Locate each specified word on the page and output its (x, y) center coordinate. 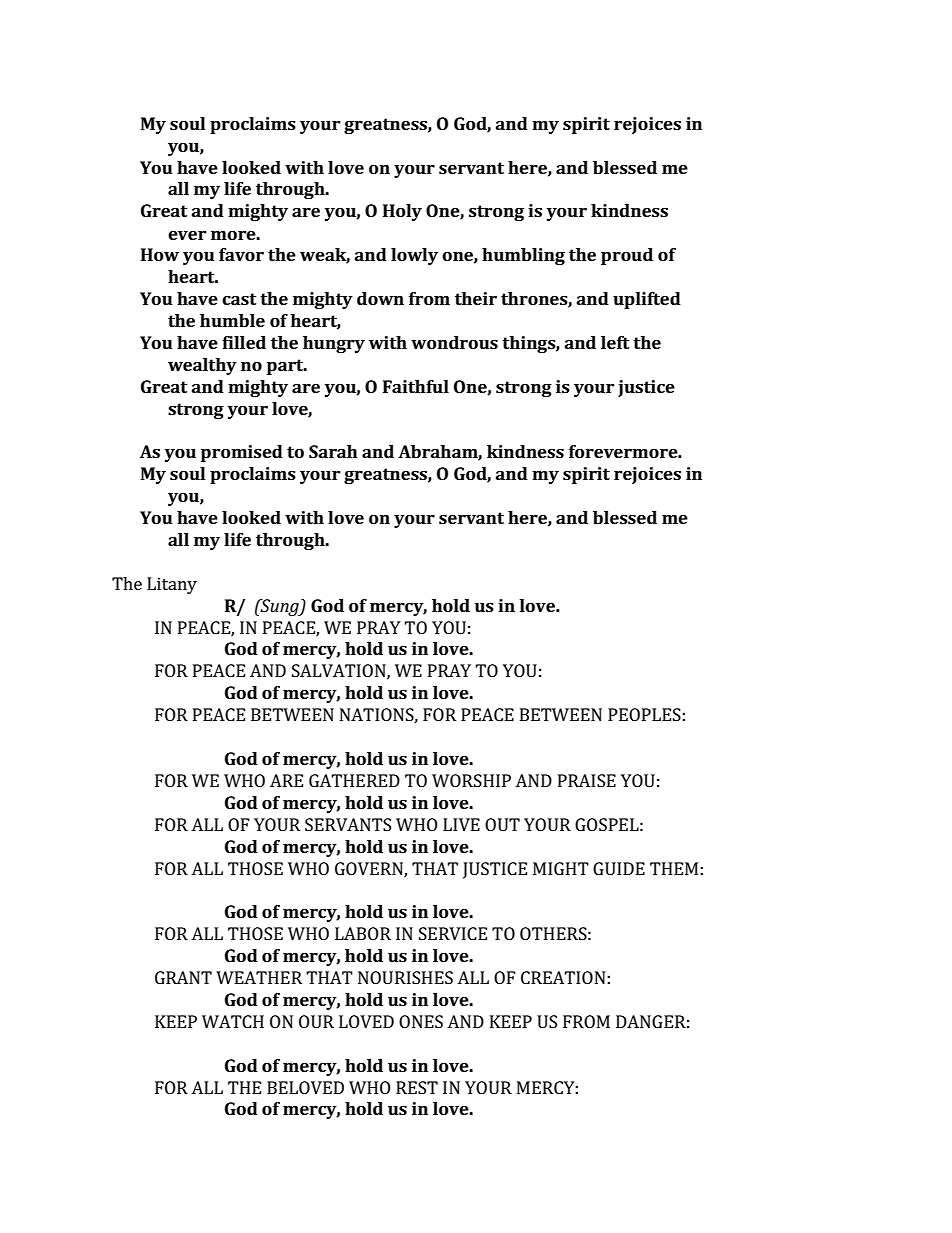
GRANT (183, 977)
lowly (414, 256)
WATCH (233, 1021)
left (615, 342)
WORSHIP (471, 780)
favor (241, 254)
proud (627, 256)
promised (242, 453)
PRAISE (587, 780)
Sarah (333, 451)
